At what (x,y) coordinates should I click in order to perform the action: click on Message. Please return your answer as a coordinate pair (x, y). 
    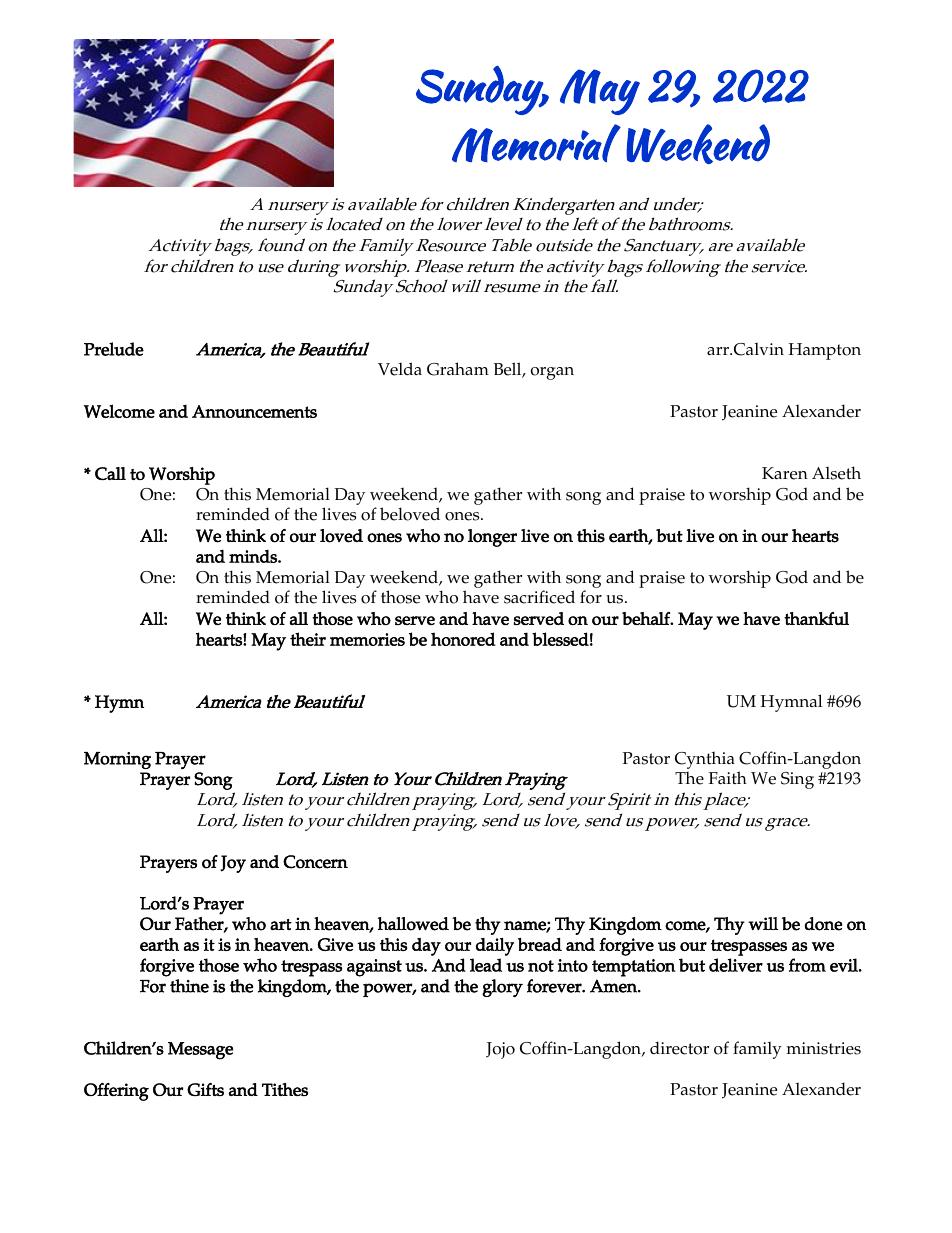
    Looking at the image, I should click on (200, 1051).
